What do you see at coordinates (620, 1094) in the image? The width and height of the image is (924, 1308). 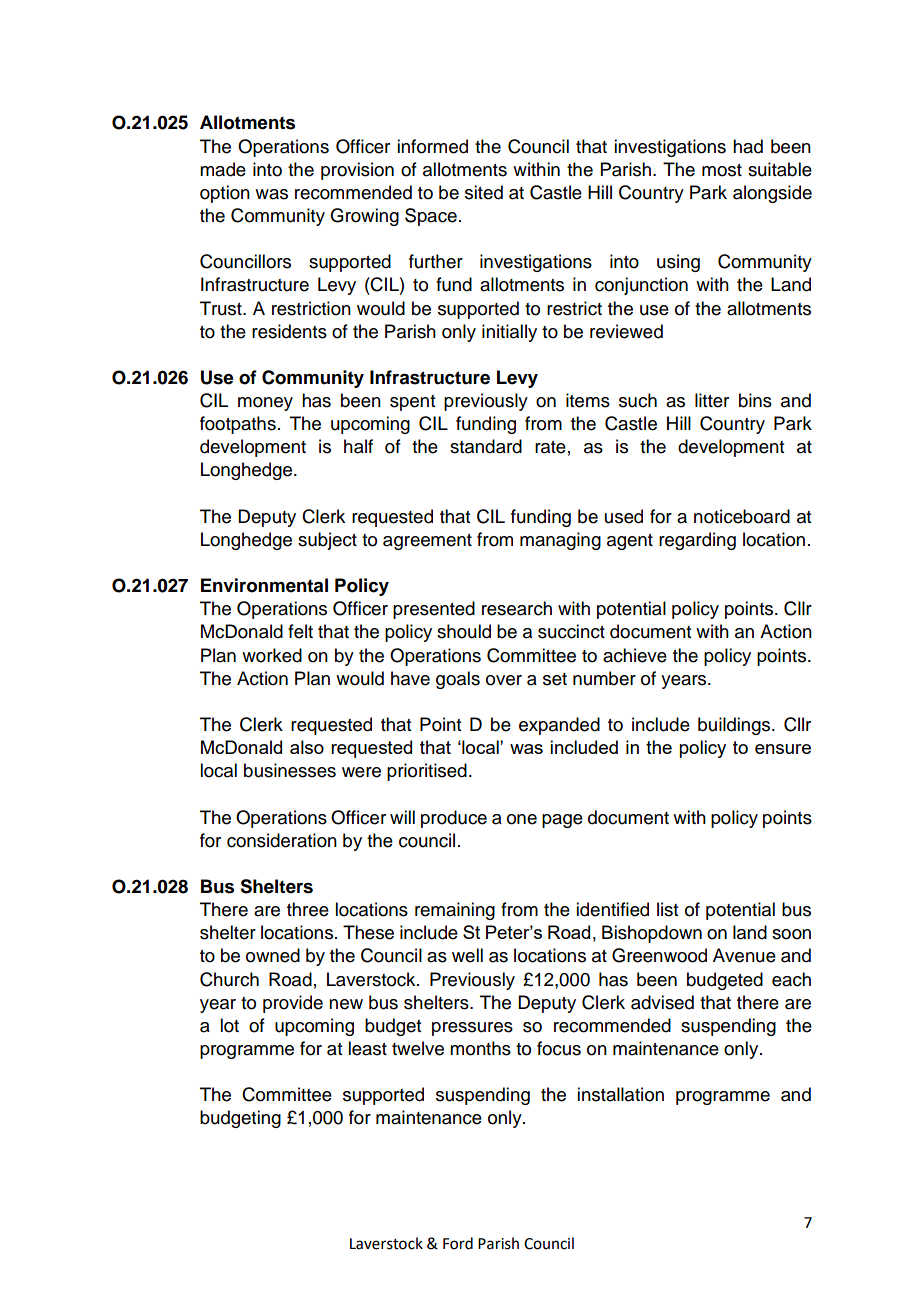 I see `installation` at bounding box center [620, 1094].
